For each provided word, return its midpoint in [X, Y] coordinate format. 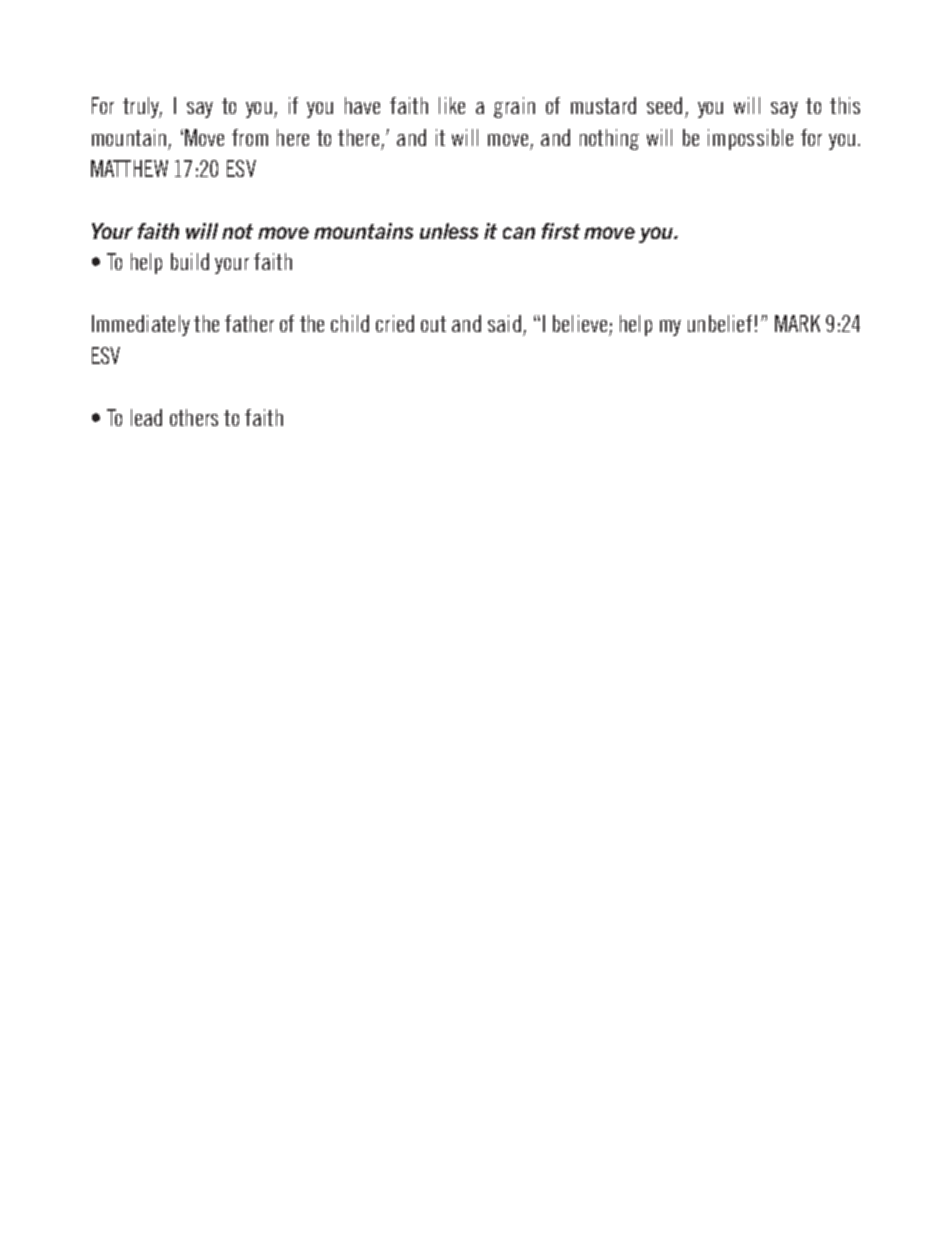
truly [142, 107]
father [249, 323]
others [194, 417]
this [845, 105]
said [504, 323]
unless [449, 231]
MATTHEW [129, 168]
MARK [797, 323]
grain [514, 107]
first [561, 231]
